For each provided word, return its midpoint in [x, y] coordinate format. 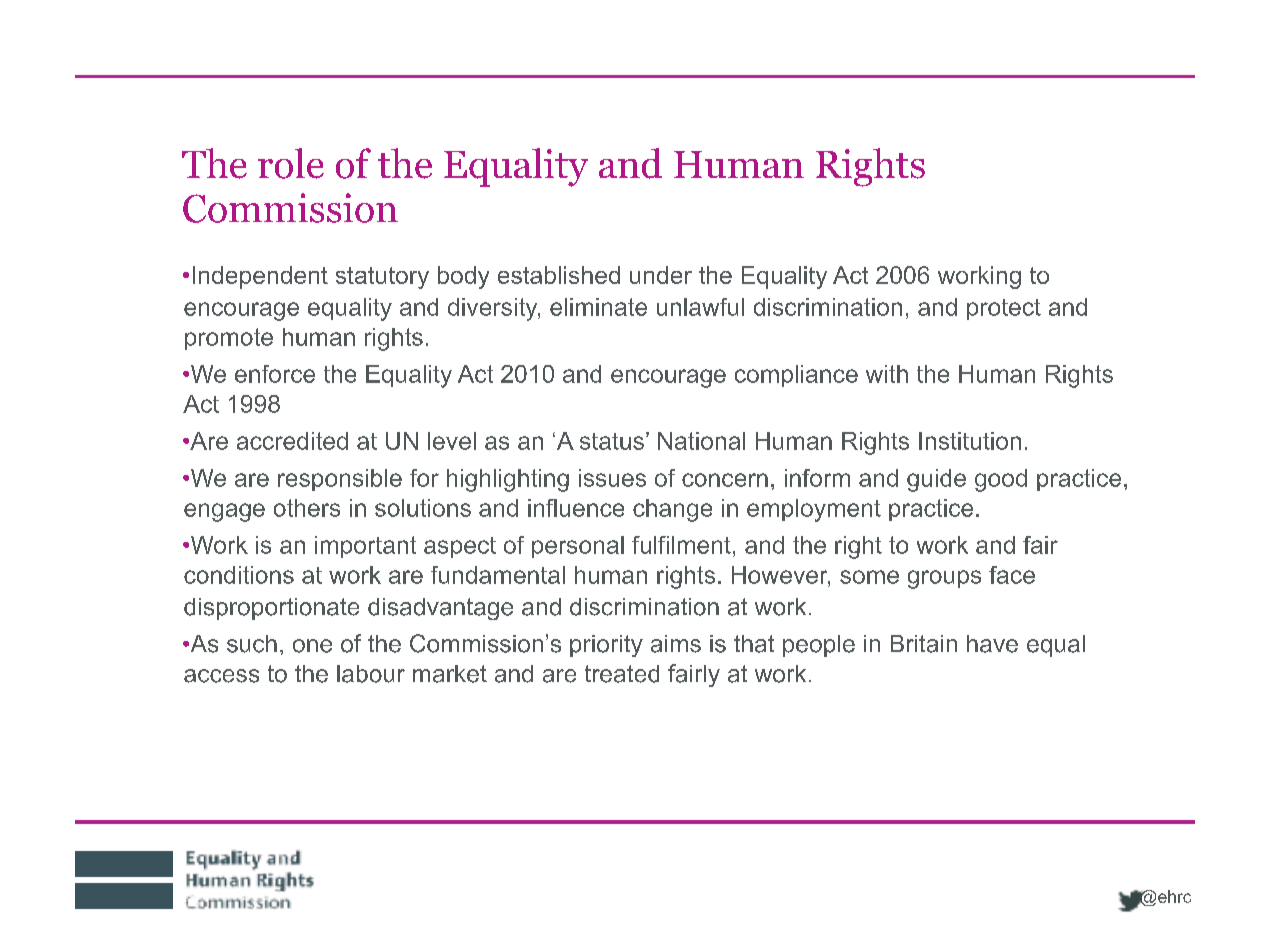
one [312, 646]
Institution [970, 441]
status [612, 441]
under [661, 275]
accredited [292, 441]
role [291, 163]
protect [1004, 309]
